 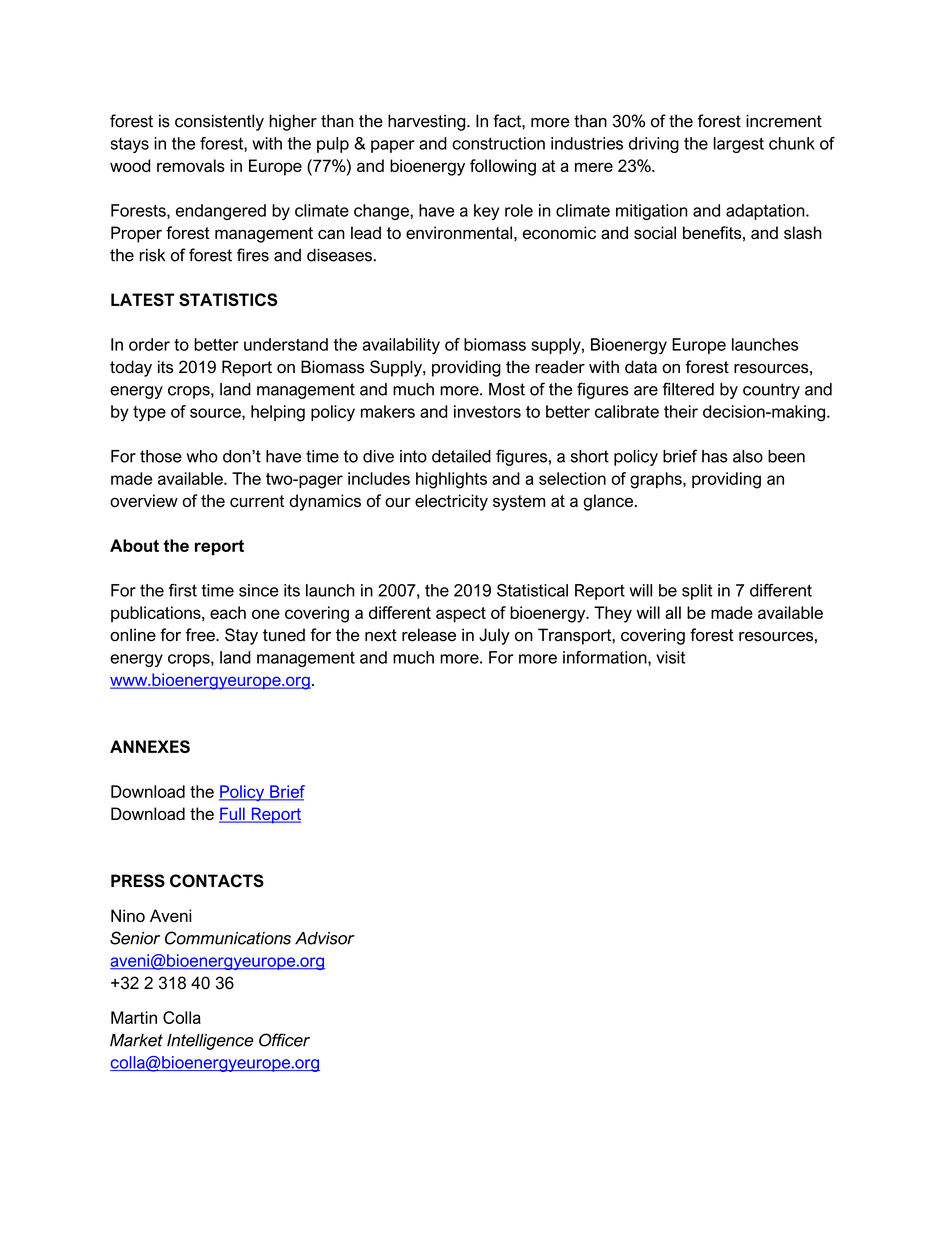 I want to click on visit, so click(x=670, y=657).
